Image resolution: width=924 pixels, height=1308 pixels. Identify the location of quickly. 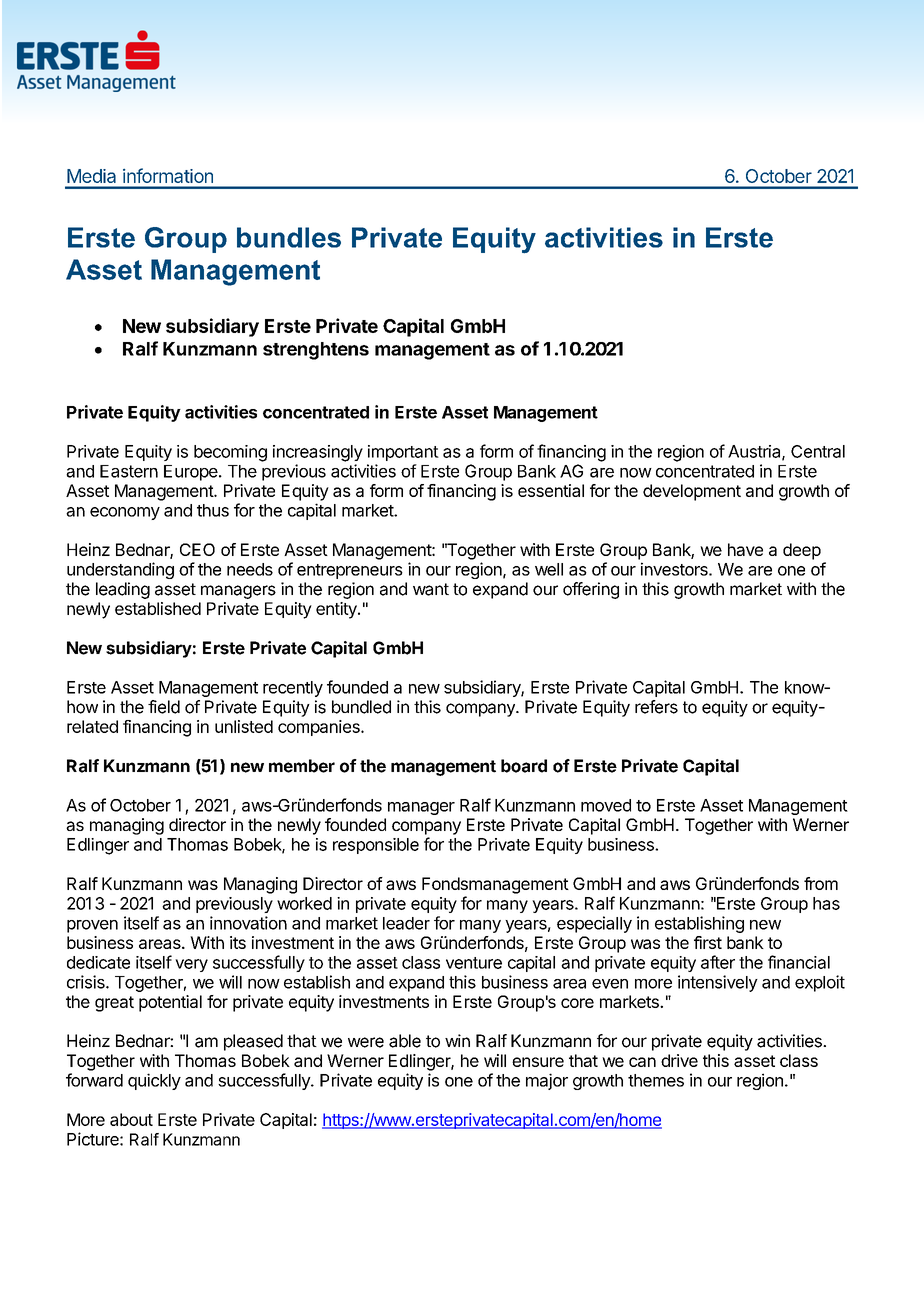
(154, 1081).
